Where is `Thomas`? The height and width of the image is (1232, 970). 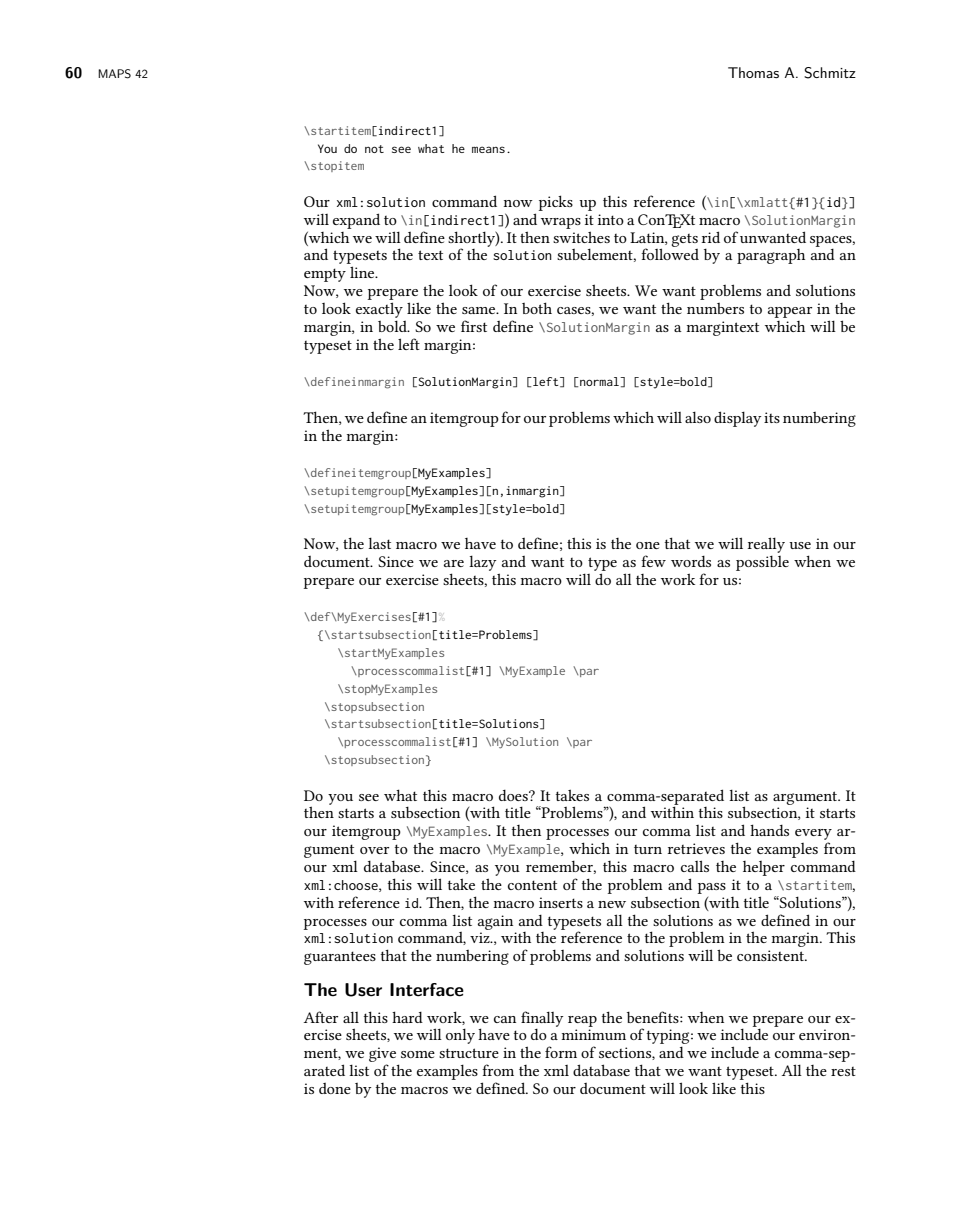
Thomas is located at coordinates (753, 72).
